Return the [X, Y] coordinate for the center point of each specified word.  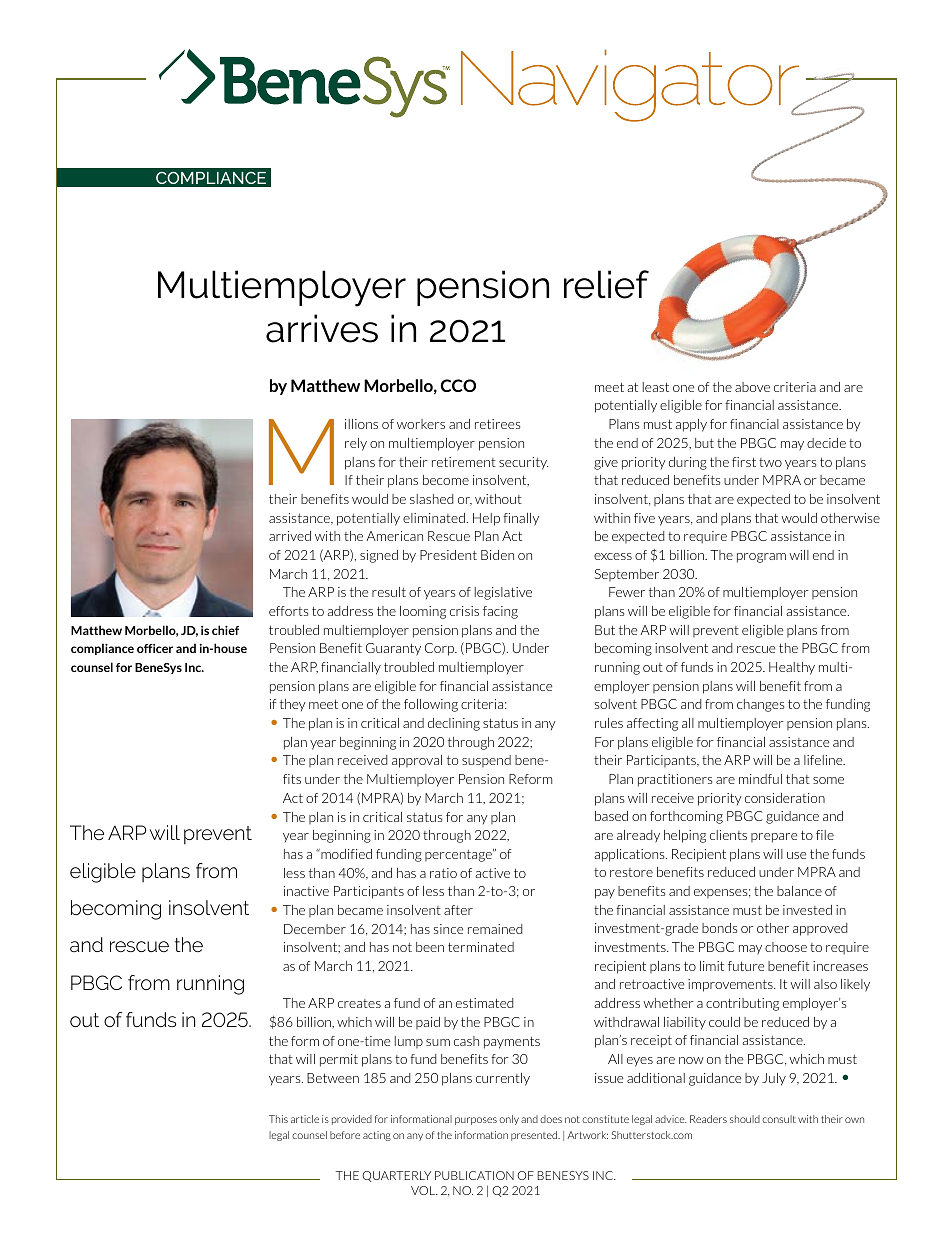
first [744, 462]
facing [500, 612]
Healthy [792, 668]
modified [345, 854]
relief [606, 284]
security [523, 463]
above [752, 387]
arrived [290, 536]
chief [225, 630]
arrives [322, 328]
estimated [484, 1003]
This [278, 1119]
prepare [774, 838]
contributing [742, 1004]
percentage [459, 855]
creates [359, 1003]
